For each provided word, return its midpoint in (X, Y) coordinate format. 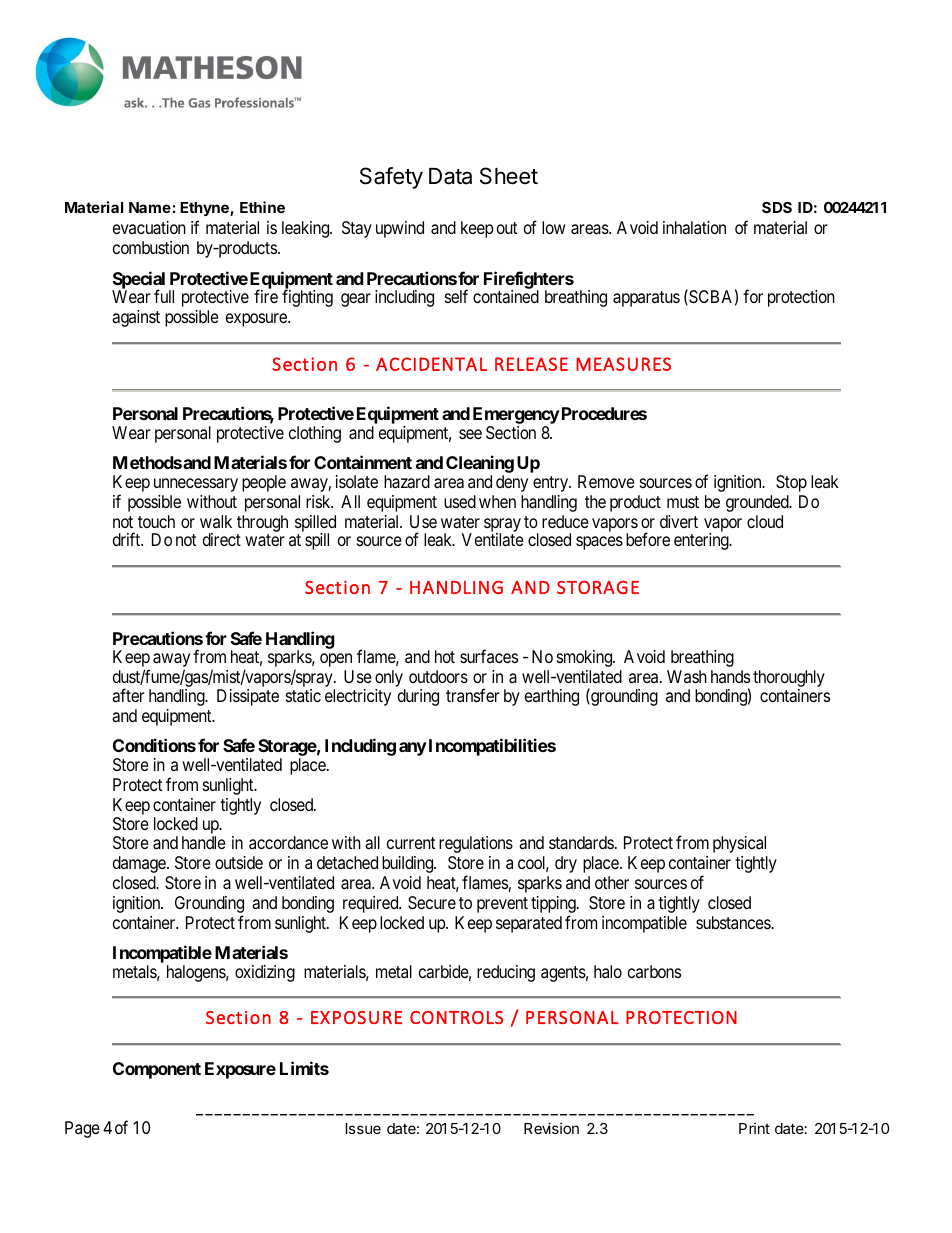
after (128, 695)
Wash (687, 676)
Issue (363, 1128)
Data (450, 176)
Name (150, 207)
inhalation (694, 228)
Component (157, 1070)
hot (445, 656)
